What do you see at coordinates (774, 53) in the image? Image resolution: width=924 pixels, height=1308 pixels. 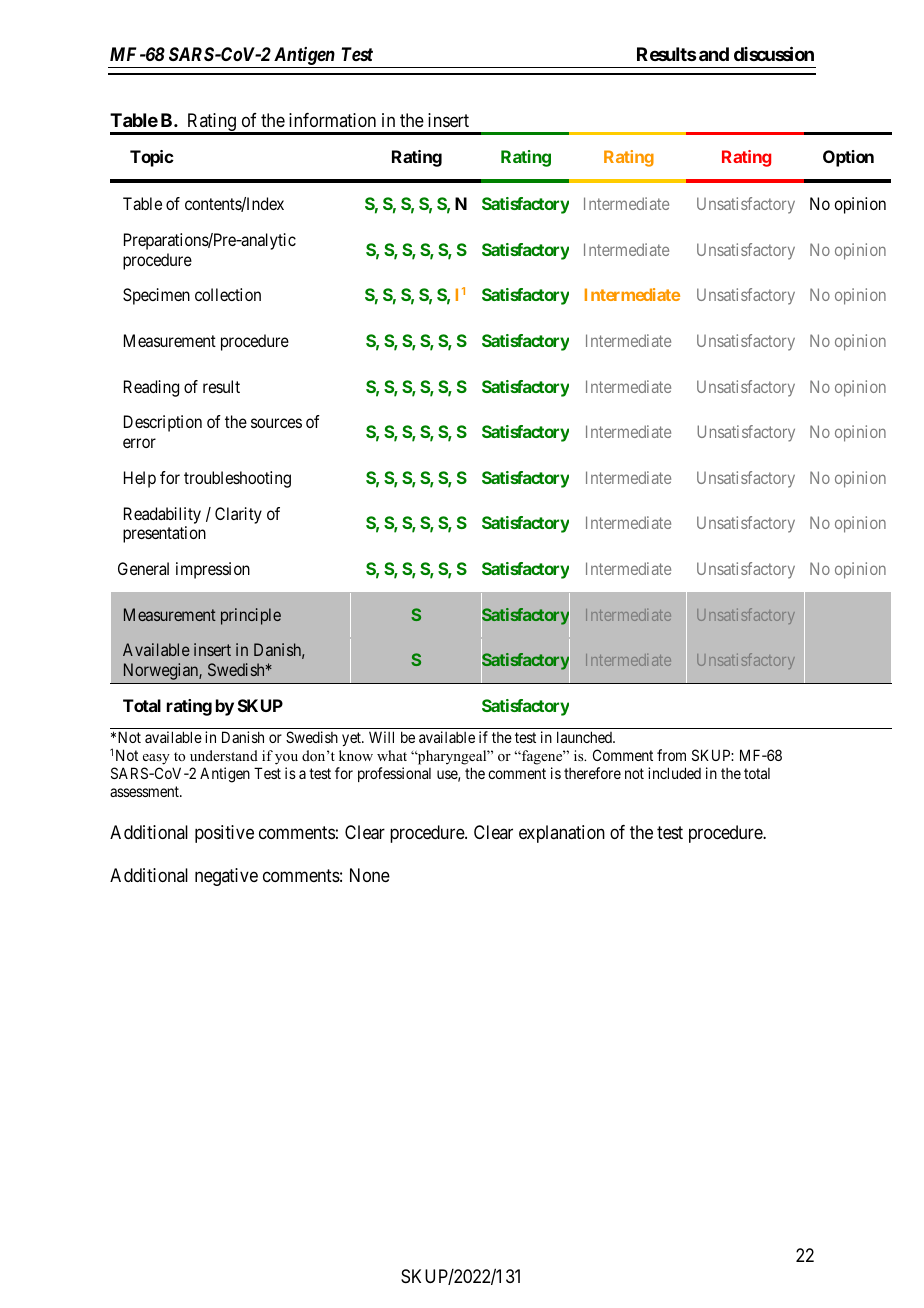 I see `discussion` at bounding box center [774, 53].
